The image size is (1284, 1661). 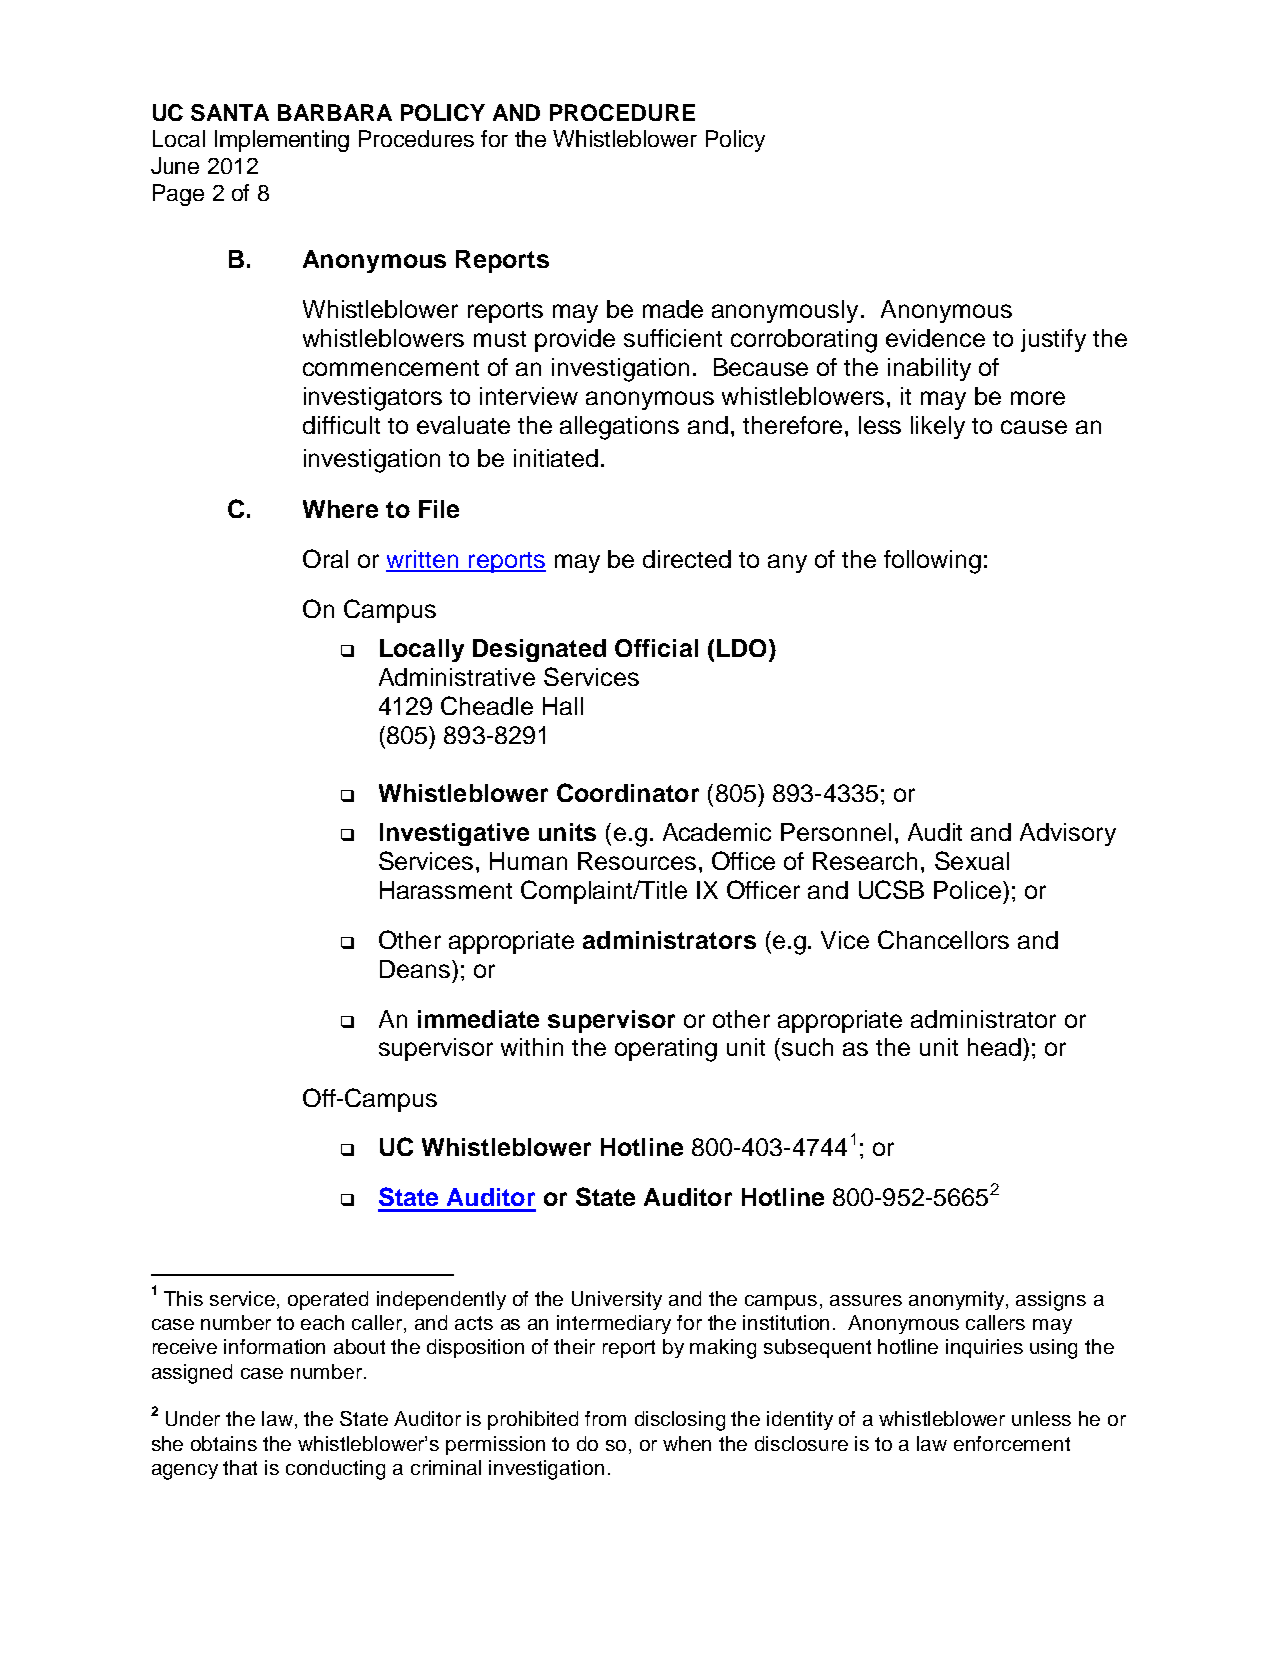 What do you see at coordinates (687, 559) in the screenshot?
I see `directed` at bounding box center [687, 559].
